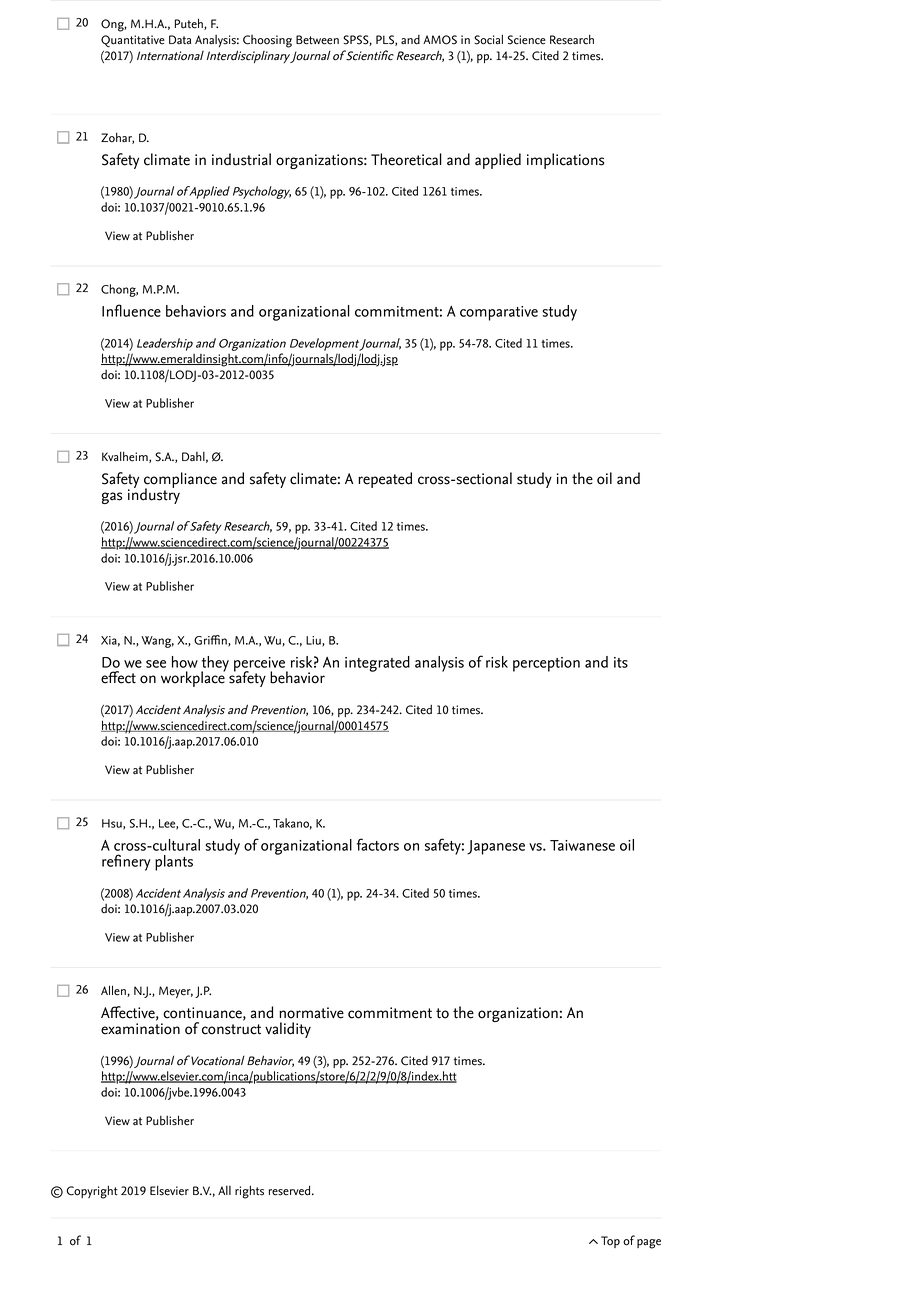 The width and height of the image is (924, 1308). What do you see at coordinates (610, 1242) in the image?
I see `Top` at bounding box center [610, 1242].
